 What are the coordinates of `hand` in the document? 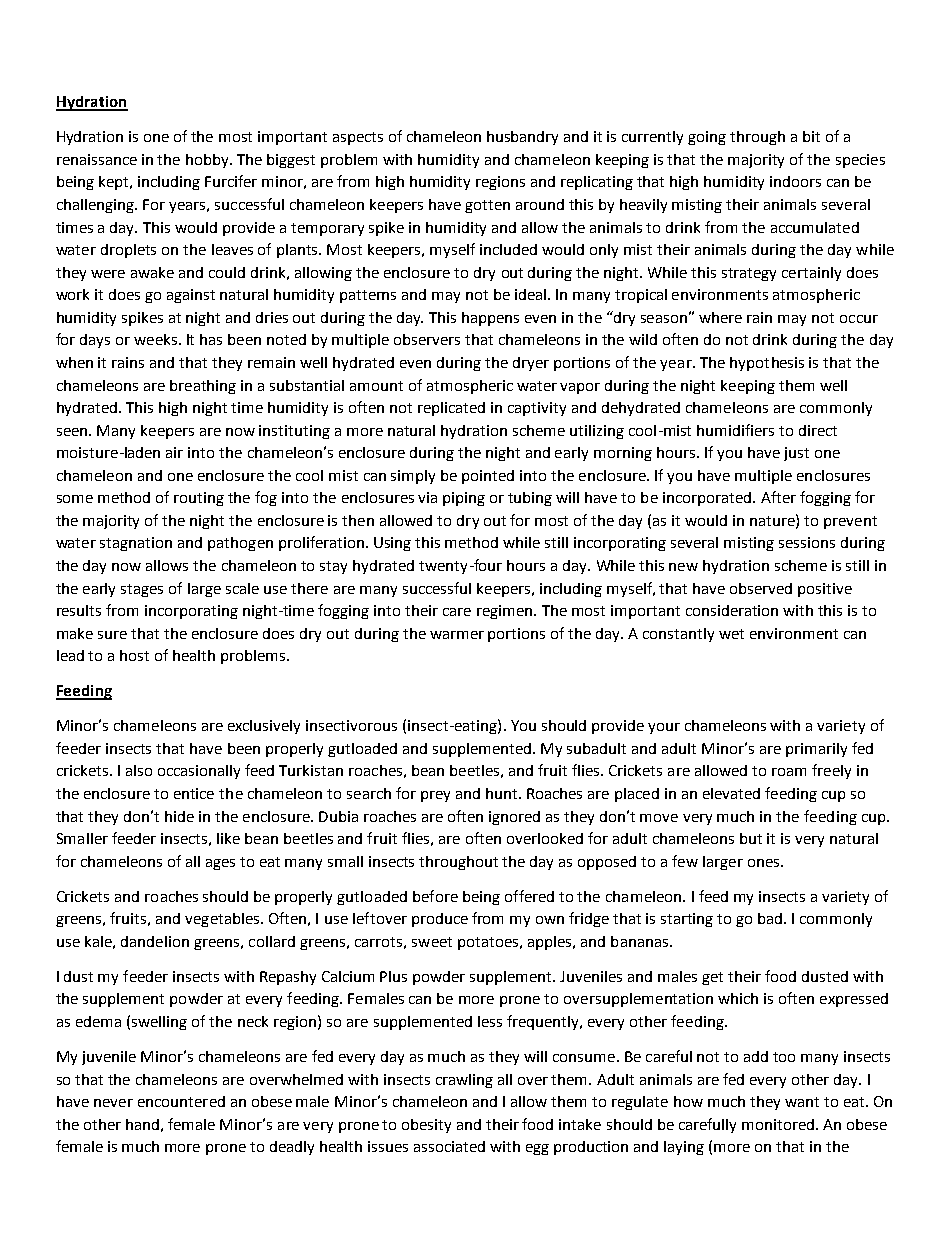 It's located at (142, 1124).
